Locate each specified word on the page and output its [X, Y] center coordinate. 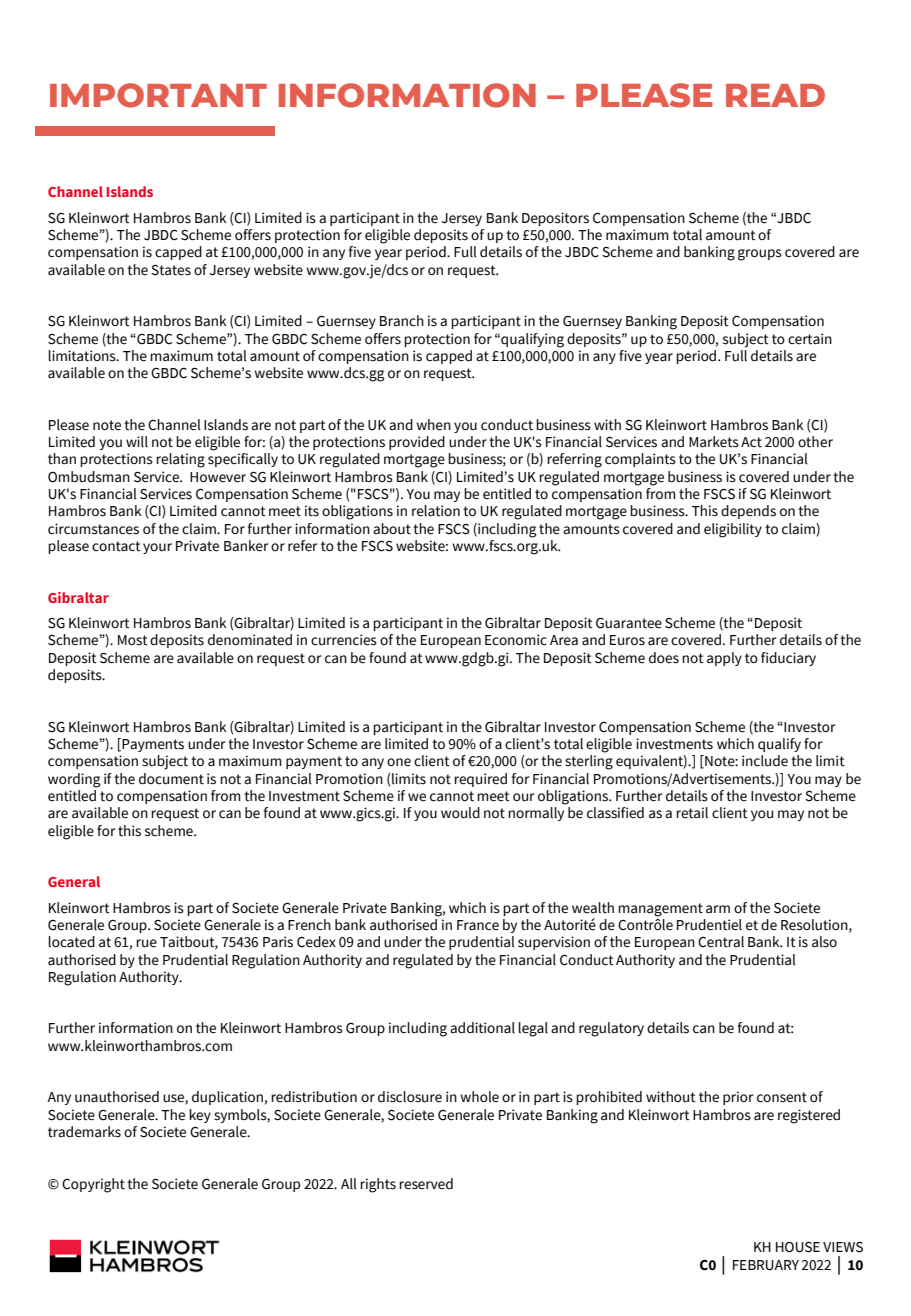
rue [146, 943]
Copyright [93, 1185]
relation [436, 511]
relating [180, 460]
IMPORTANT [158, 95]
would [460, 813]
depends [748, 512]
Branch [402, 320]
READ [775, 95]
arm [718, 909]
